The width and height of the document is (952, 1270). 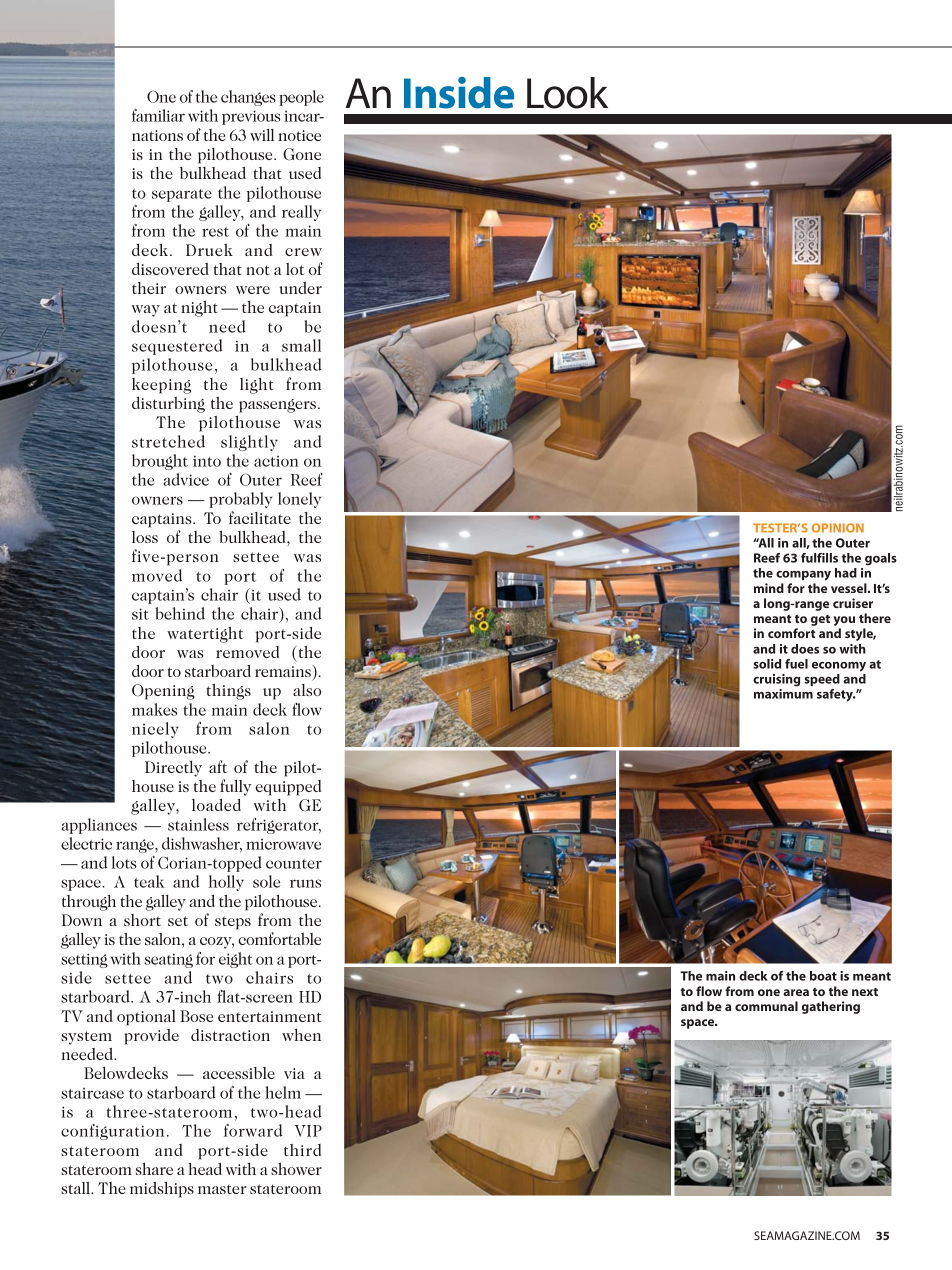 I want to click on communal, so click(x=766, y=1006).
